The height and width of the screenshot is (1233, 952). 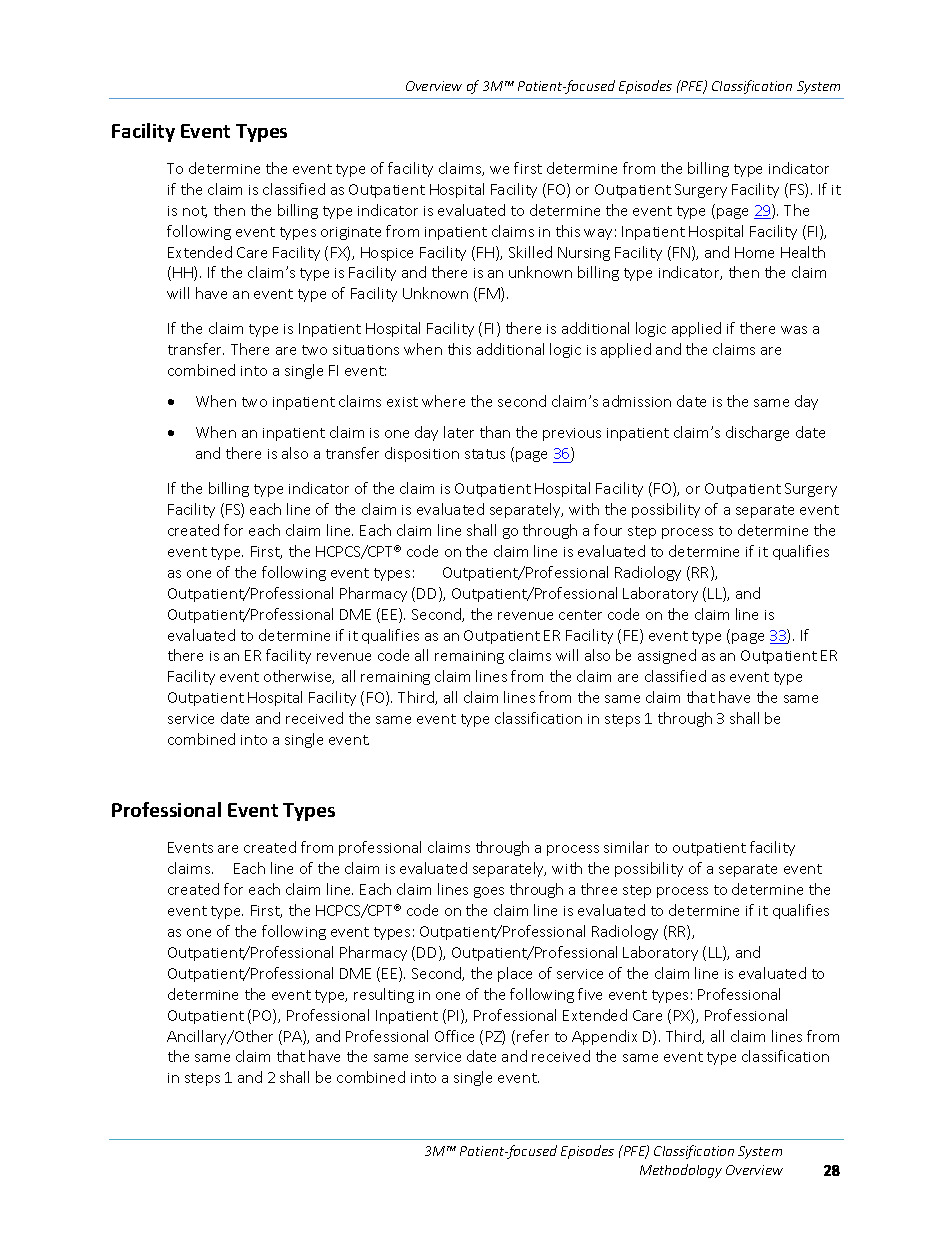 I want to click on goes, so click(x=489, y=892).
